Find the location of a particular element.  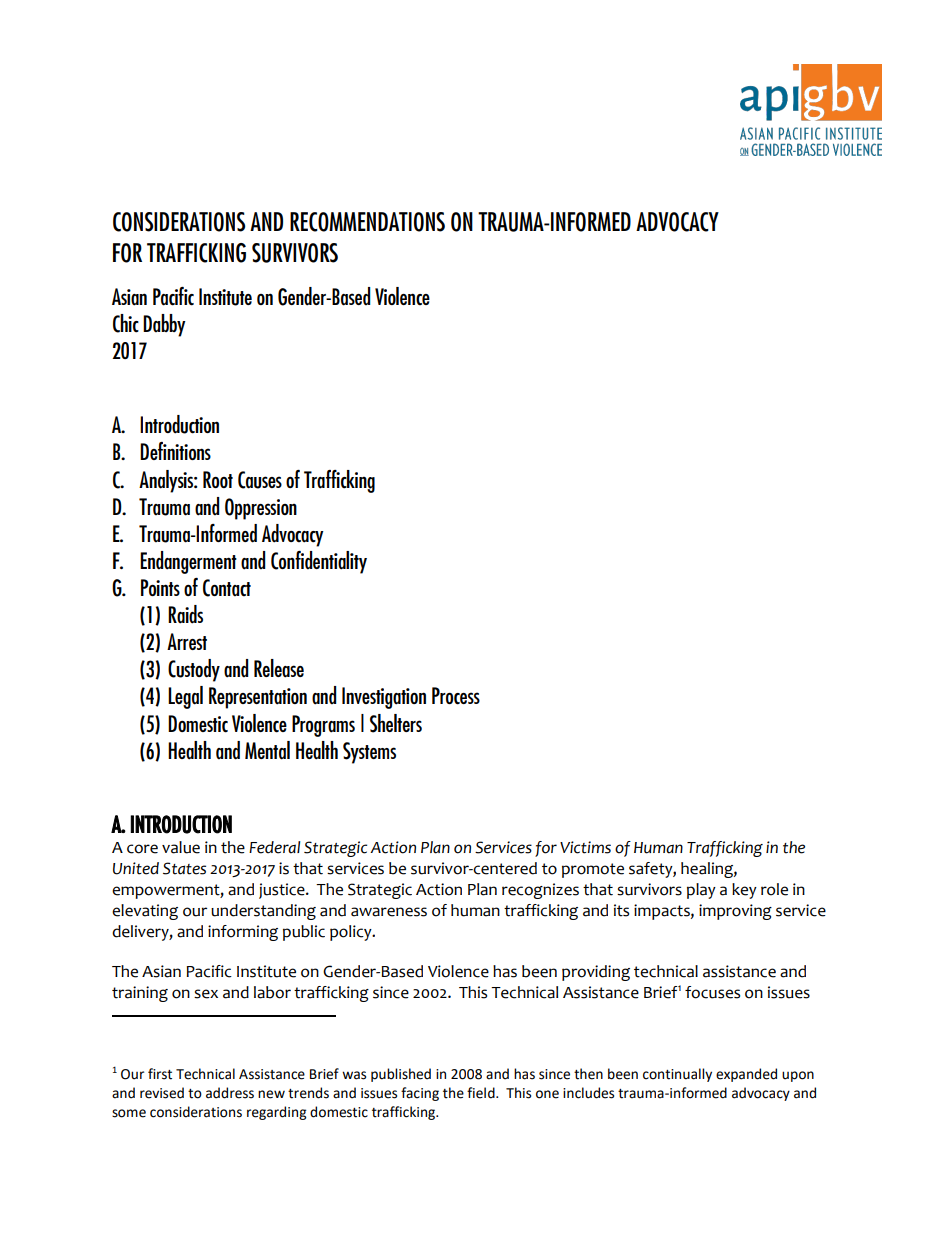

Confidentiality is located at coordinates (319, 562).
